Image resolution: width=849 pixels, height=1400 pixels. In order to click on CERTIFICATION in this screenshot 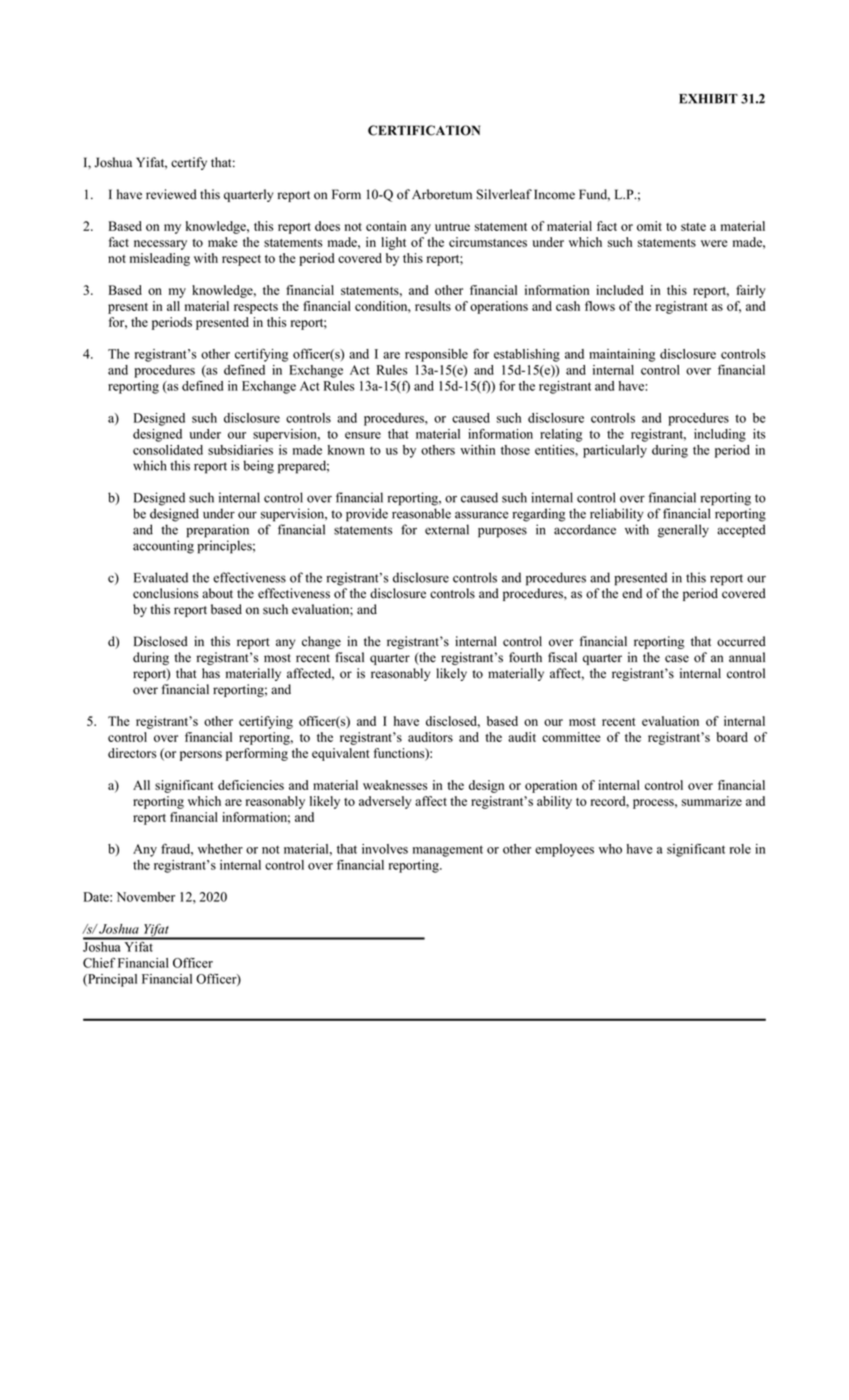, I will do `click(424, 130)`.
